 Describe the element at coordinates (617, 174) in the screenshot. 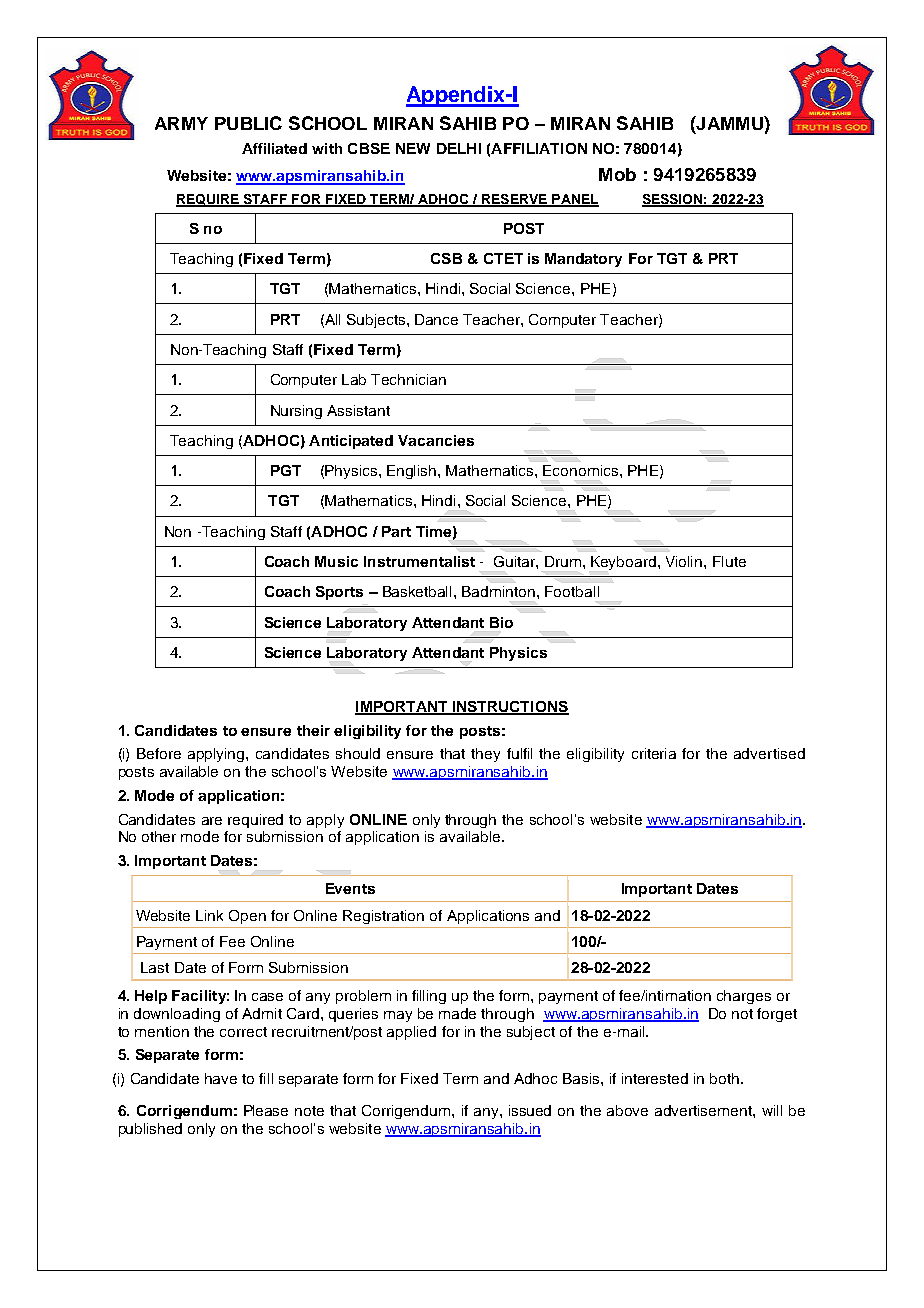

I see `Mob` at that location.
